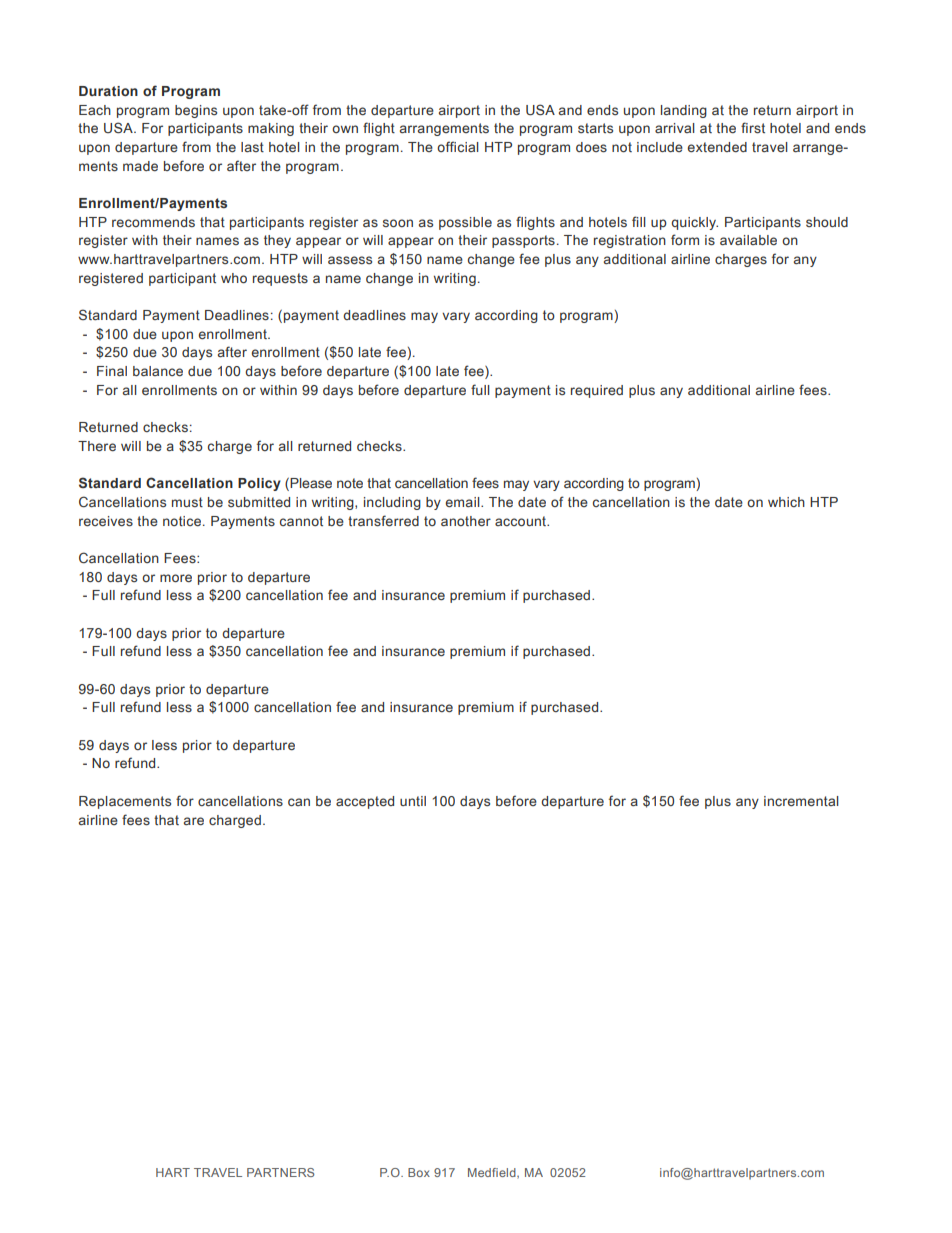 This document has width=952, height=1233. Describe the element at coordinates (458, 146) in the document. I see `official` at that location.
